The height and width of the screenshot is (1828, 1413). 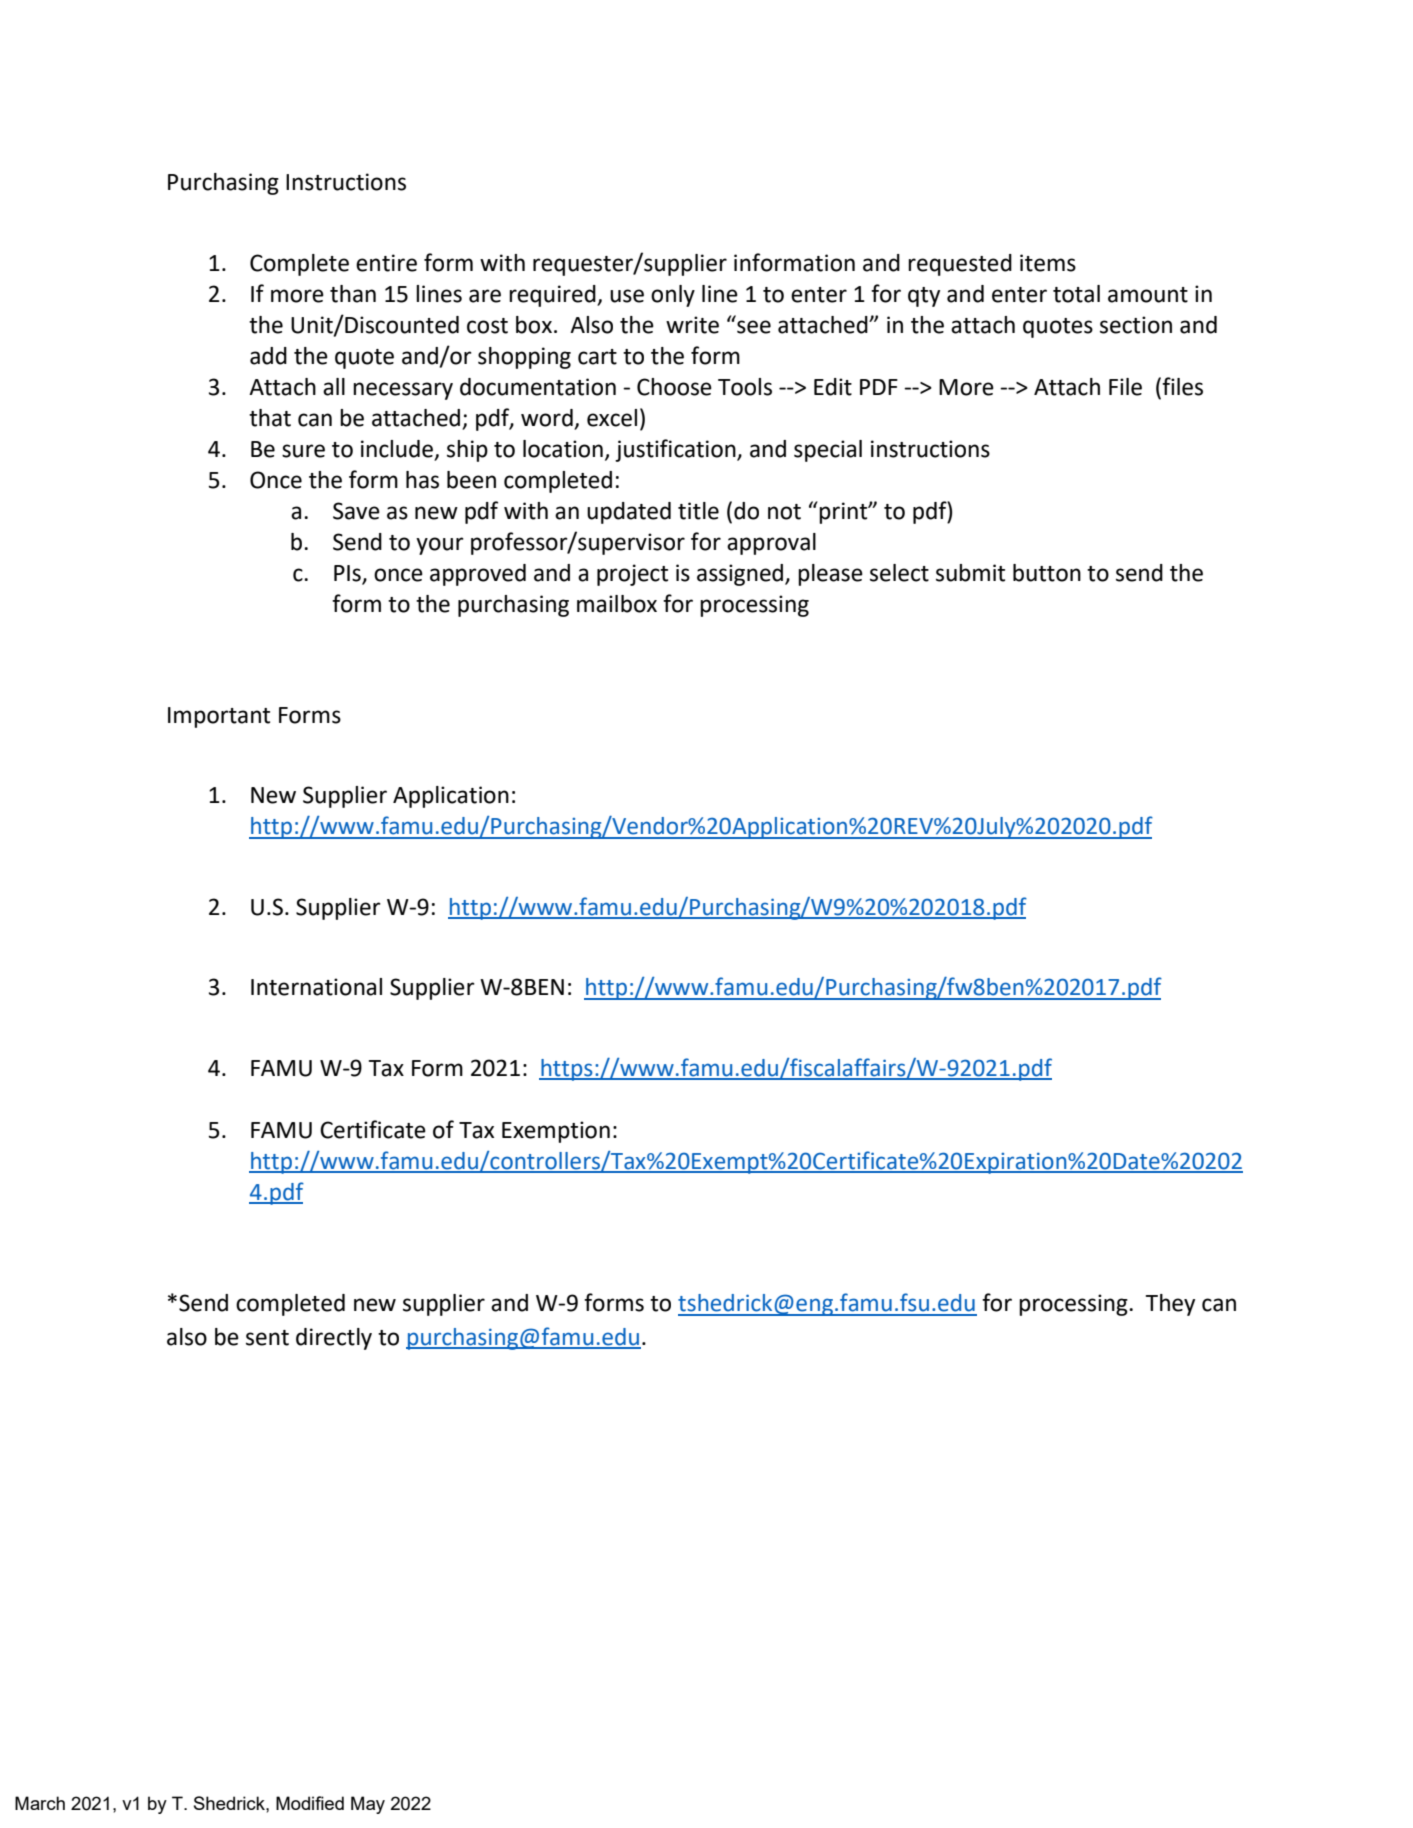 What do you see at coordinates (970, 573) in the screenshot?
I see `submit` at bounding box center [970, 573].
